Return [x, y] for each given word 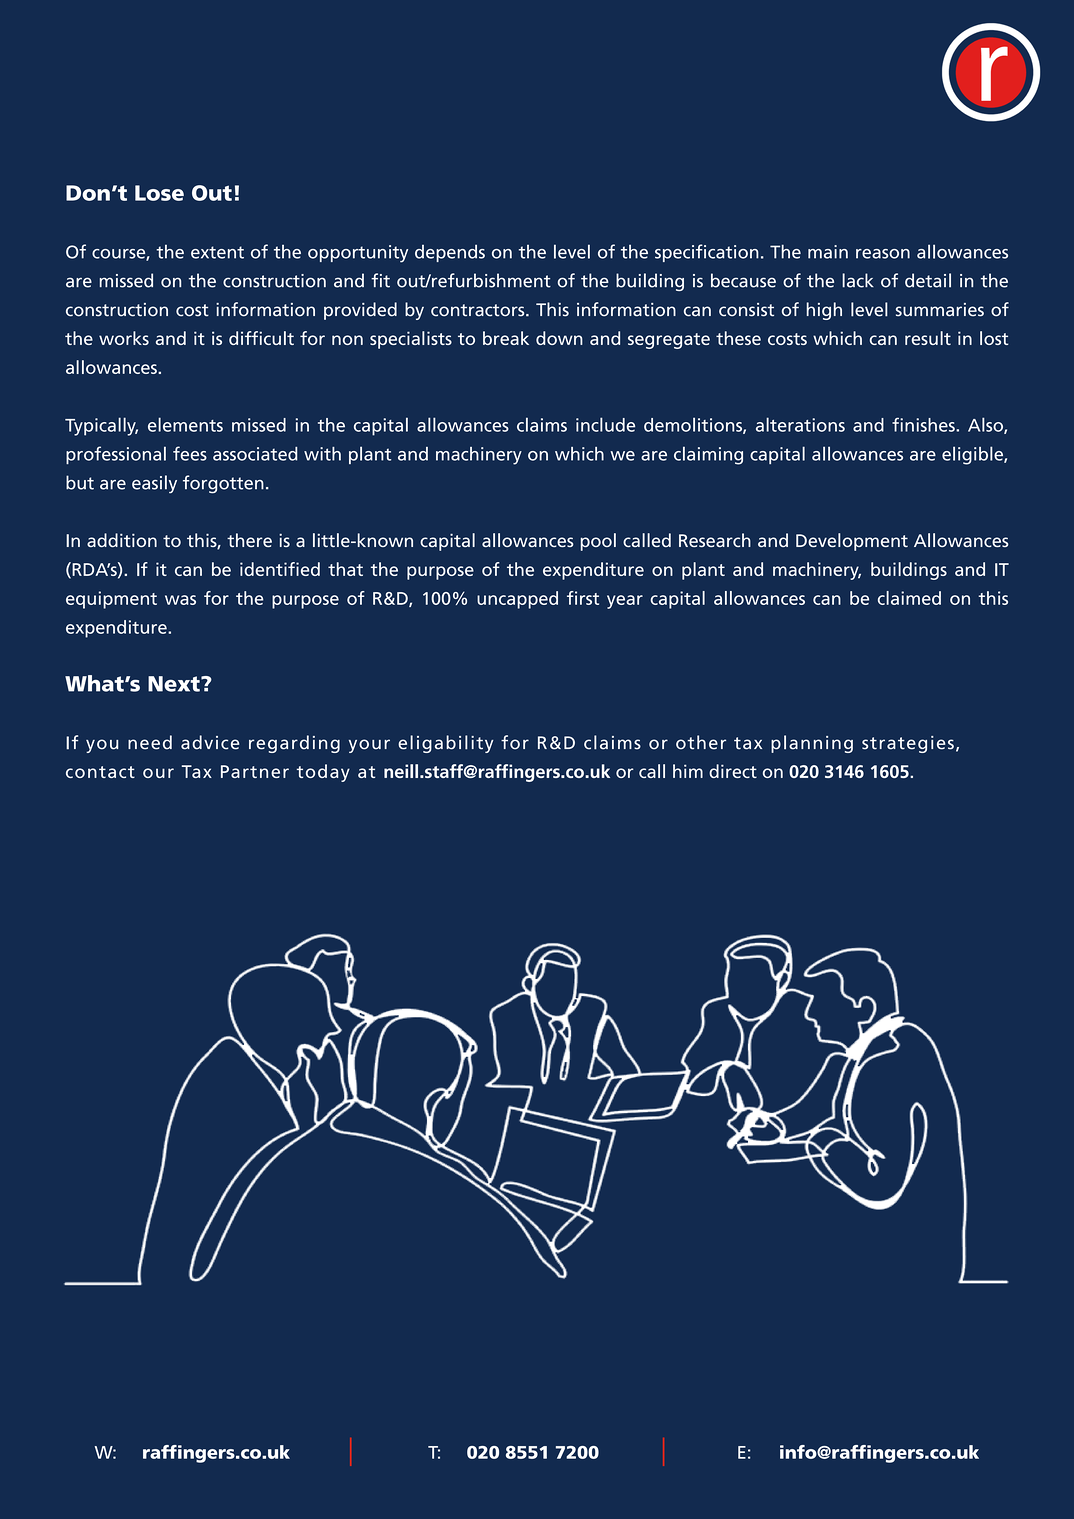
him [688, 771]
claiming [708, 455]
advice [210, 742]
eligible [973, 455]
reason [883, 254]
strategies [908, 744]
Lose [159, 193]
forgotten [223, 484]
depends [450, 253]
